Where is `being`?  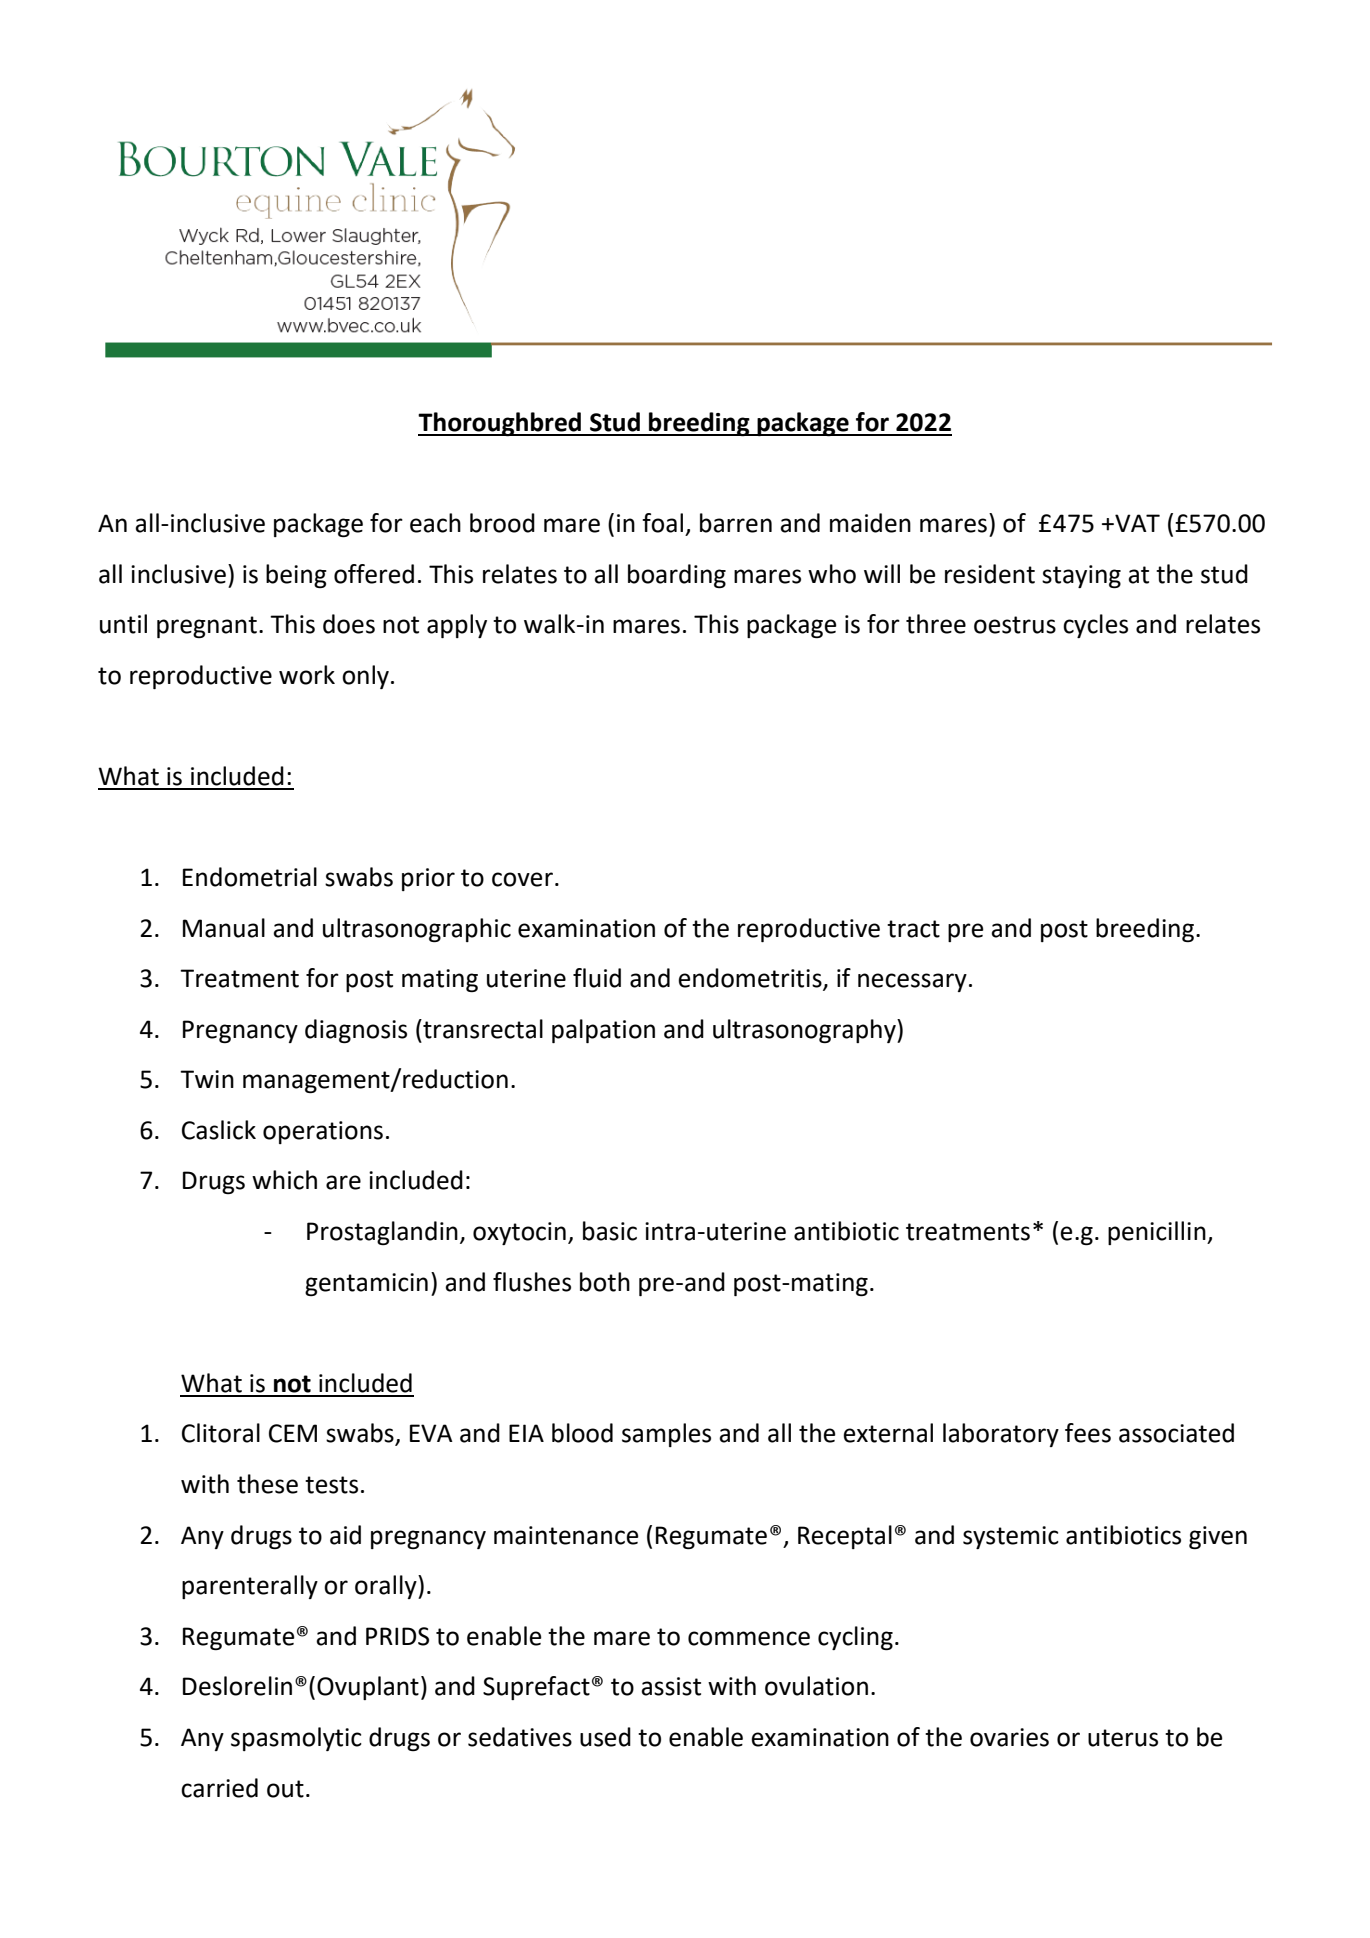
being is located at coordinates (296, 576).
